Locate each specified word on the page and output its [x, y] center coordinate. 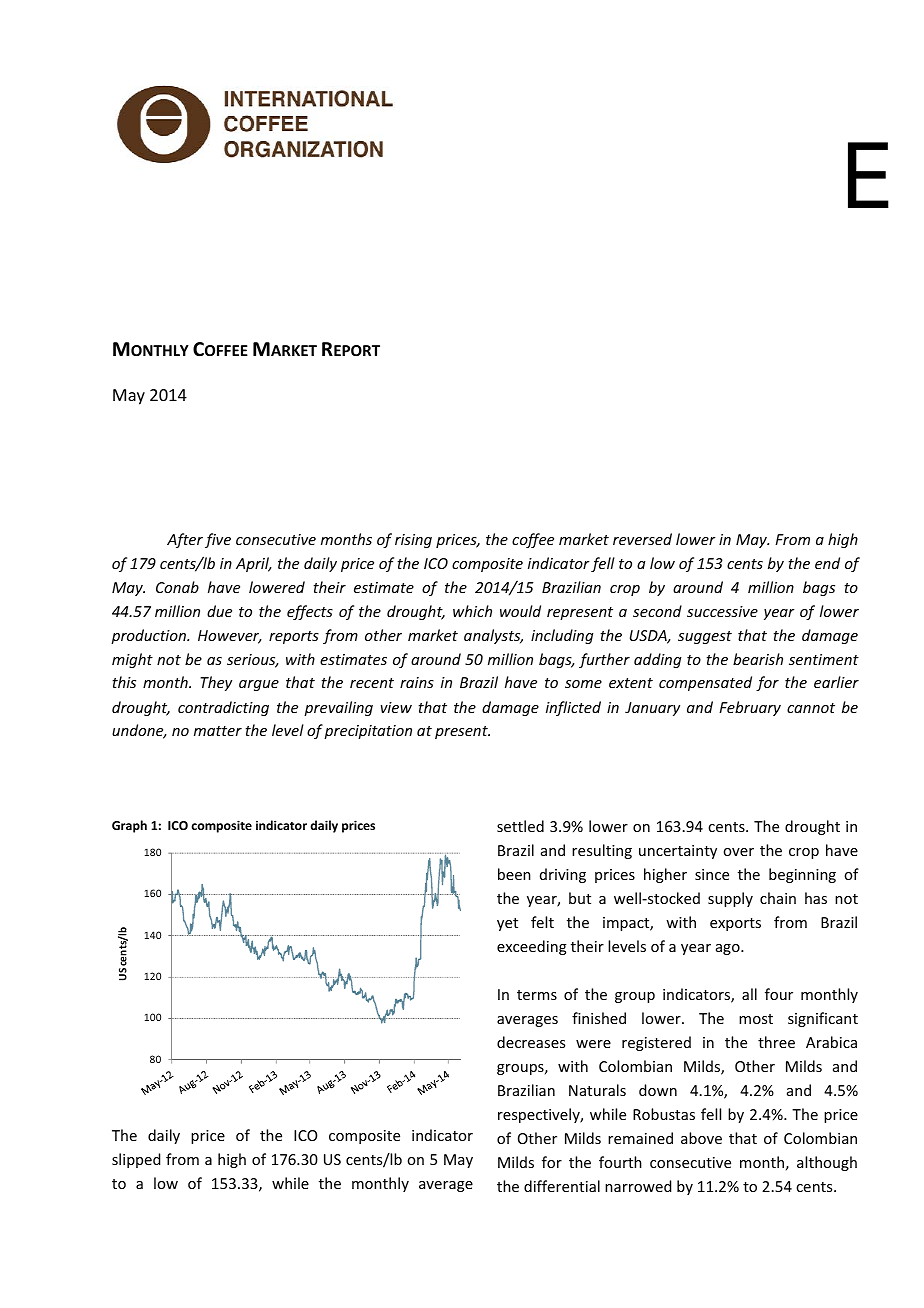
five [218, 540]
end [827, 563]
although [827, 1163]
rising [413, 541]
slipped [136, 1160]
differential [562, 1186]
